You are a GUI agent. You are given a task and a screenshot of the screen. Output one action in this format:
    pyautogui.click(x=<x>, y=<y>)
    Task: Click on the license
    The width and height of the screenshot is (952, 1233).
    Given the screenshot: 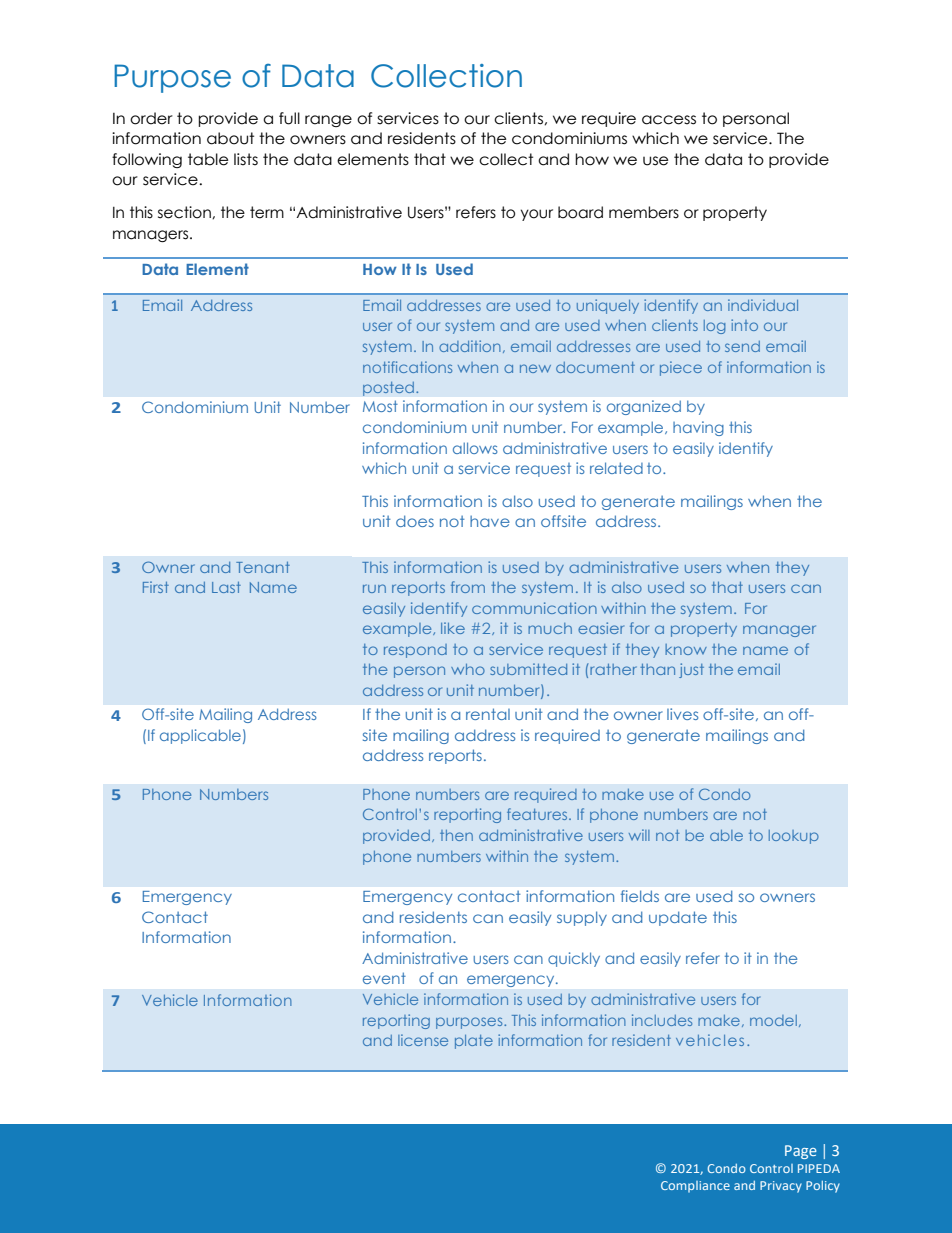 What is the action you would take?
    pyautogui.click(x=423, y=1040)
